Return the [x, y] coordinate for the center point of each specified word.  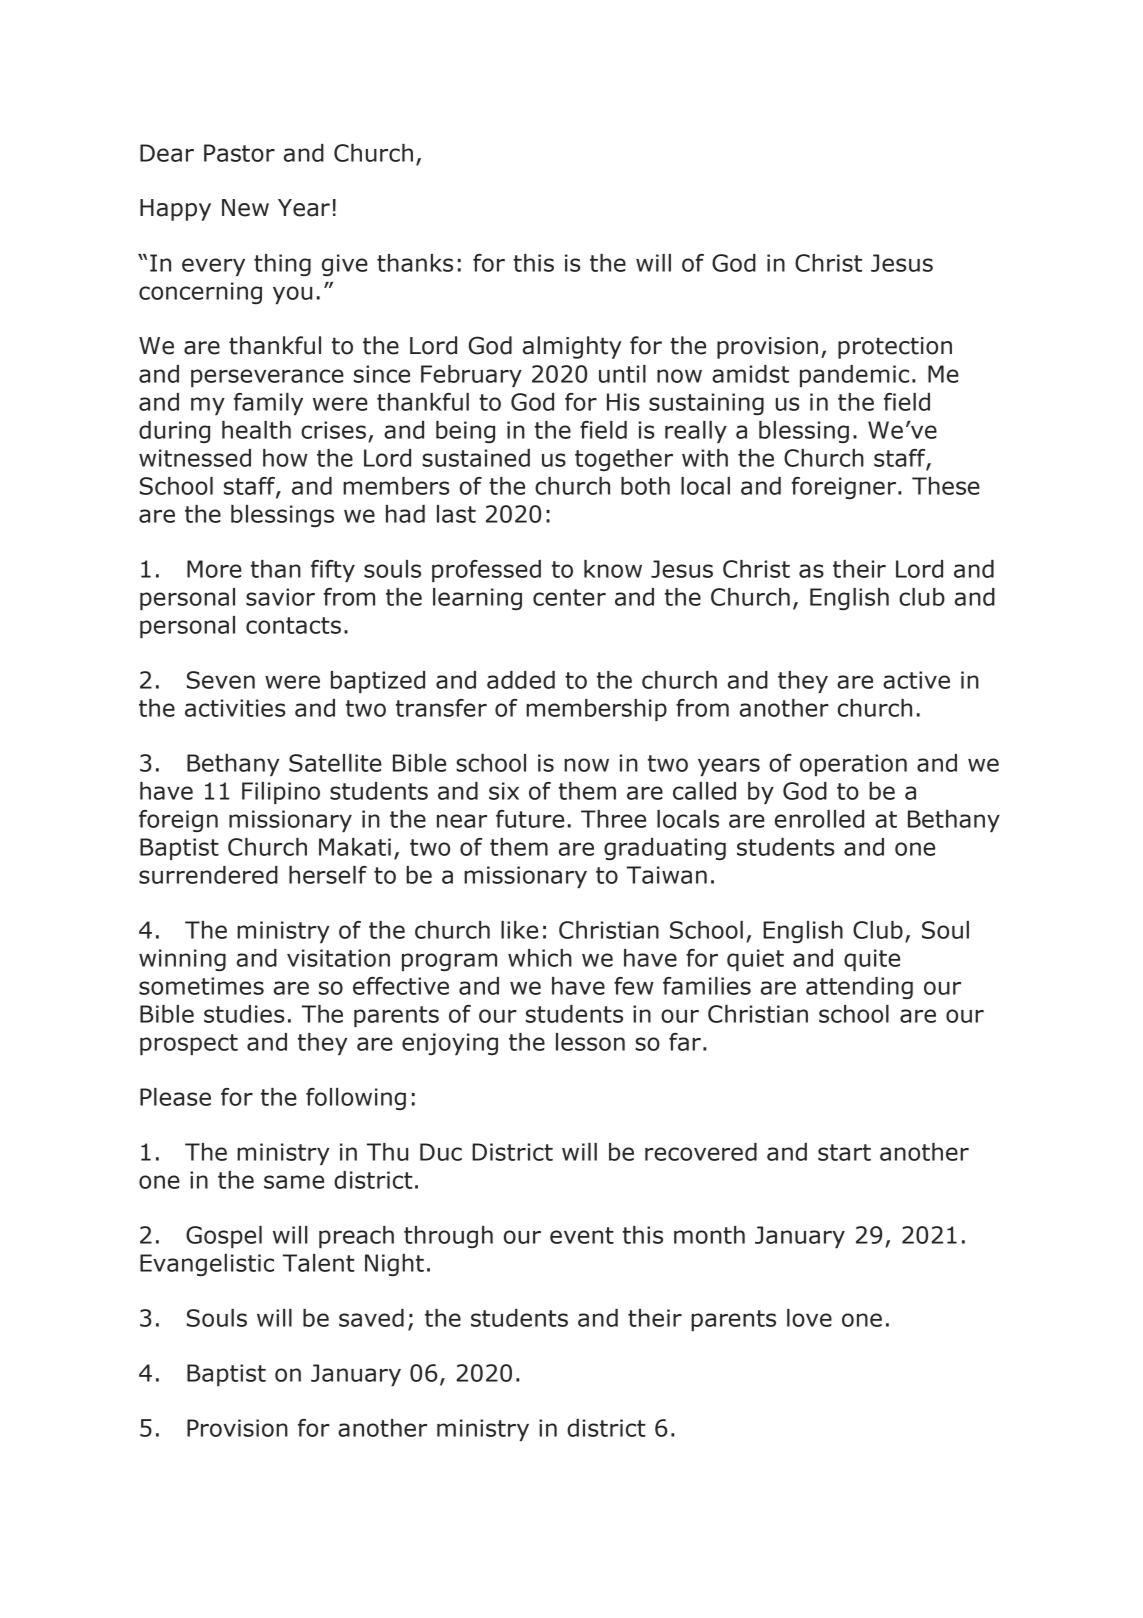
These [946, 486]
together [624, 460]
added [521, 680]
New [245, 208]
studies [244, 1014]
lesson [590, 1042]
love [809, 1318]
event [582, 1235]
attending [859, 988]
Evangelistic [207, 1265]
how [285, 458]
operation [853, 765]
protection [895, 348]
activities [235, 708]
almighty [572, 347]
